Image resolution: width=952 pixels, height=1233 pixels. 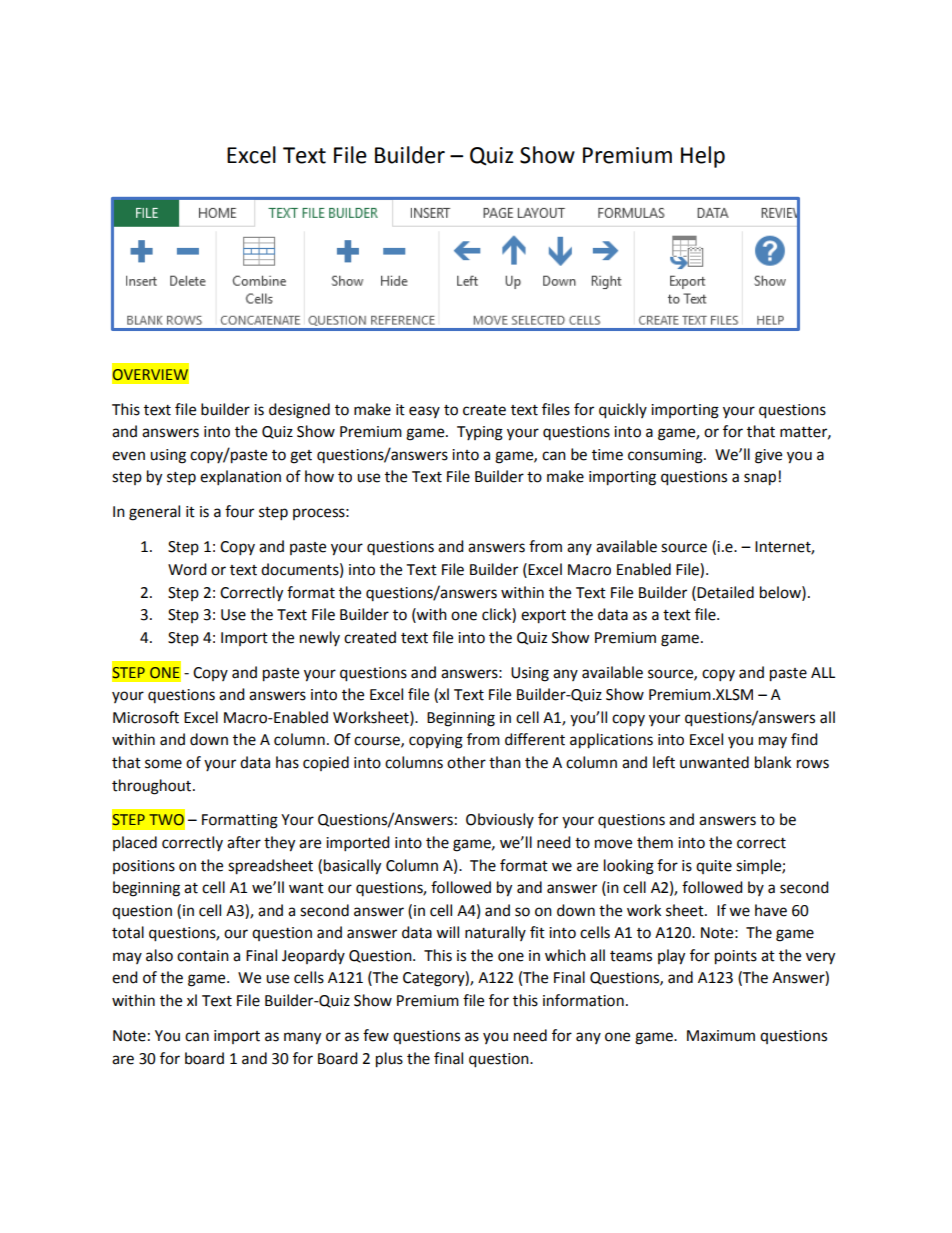 I want to click on Detailed, so click(x=725, y=592).
